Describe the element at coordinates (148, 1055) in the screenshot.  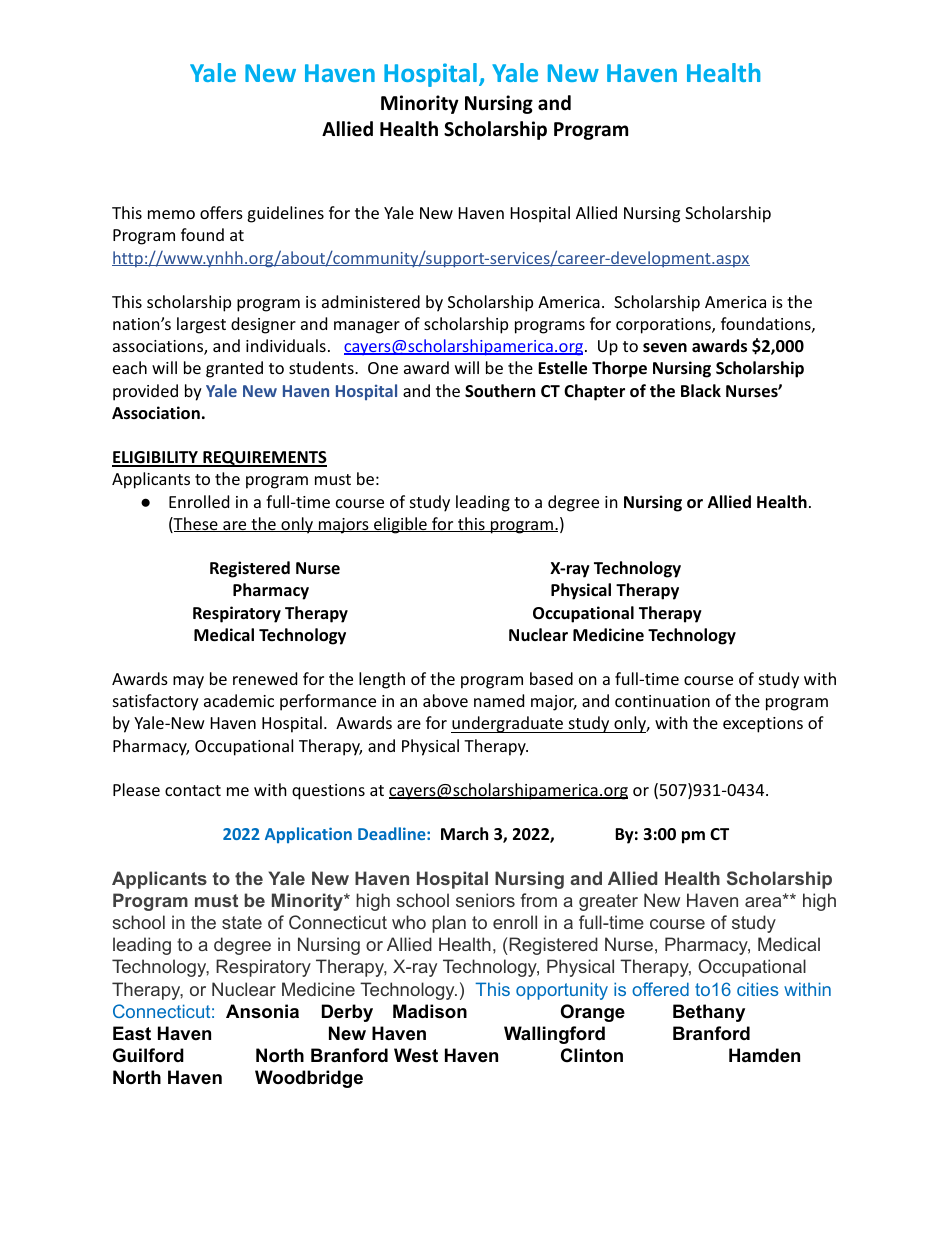
I see `Guilford` at that location.
